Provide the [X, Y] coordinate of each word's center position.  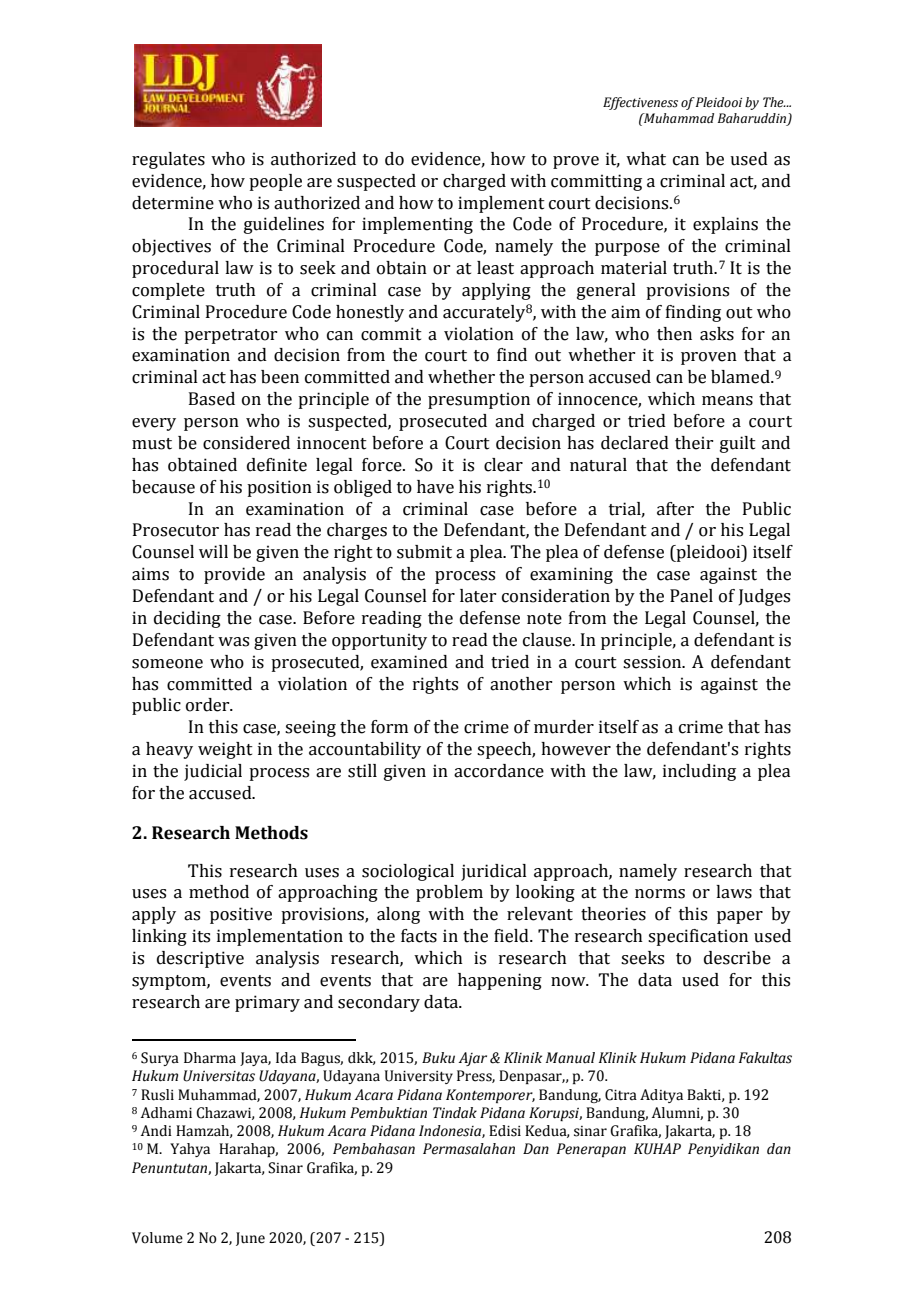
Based [212, 399]
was [233, 642]
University [419, 1077]
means [727, 401]
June [250, 1239]
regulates [168, 160]
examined [409, 662]
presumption [479, 400]
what [646, 159]
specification [698, 937]
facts [419, 936]
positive [241, 915]
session [653, 662]
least [495, 268]
